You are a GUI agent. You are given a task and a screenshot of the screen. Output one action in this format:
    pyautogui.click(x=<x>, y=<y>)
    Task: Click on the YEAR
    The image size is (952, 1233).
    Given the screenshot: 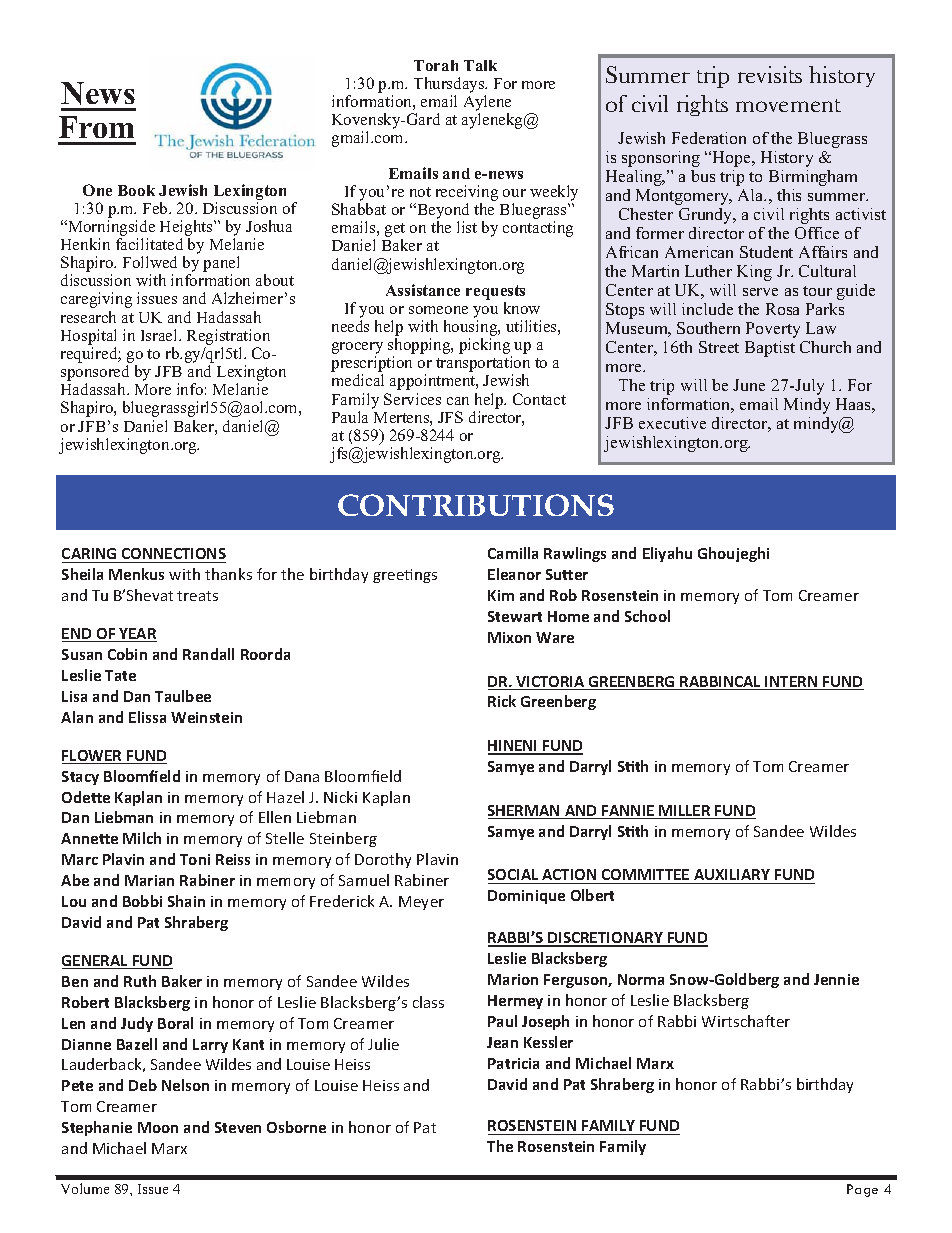 What is the action you would take?
    pyautogui.click(x=137, y=635)
